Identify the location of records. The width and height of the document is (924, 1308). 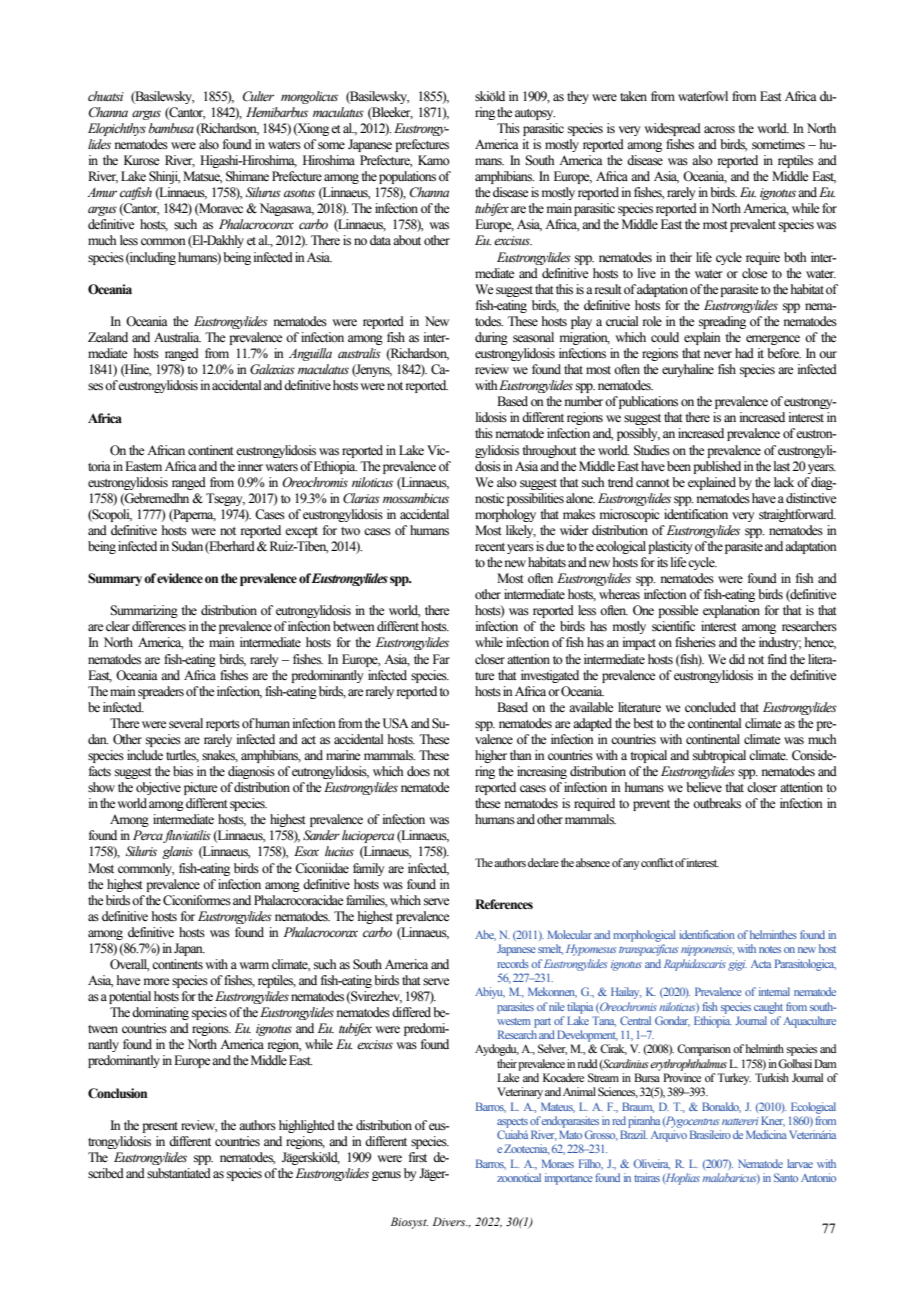
(513, 963).
